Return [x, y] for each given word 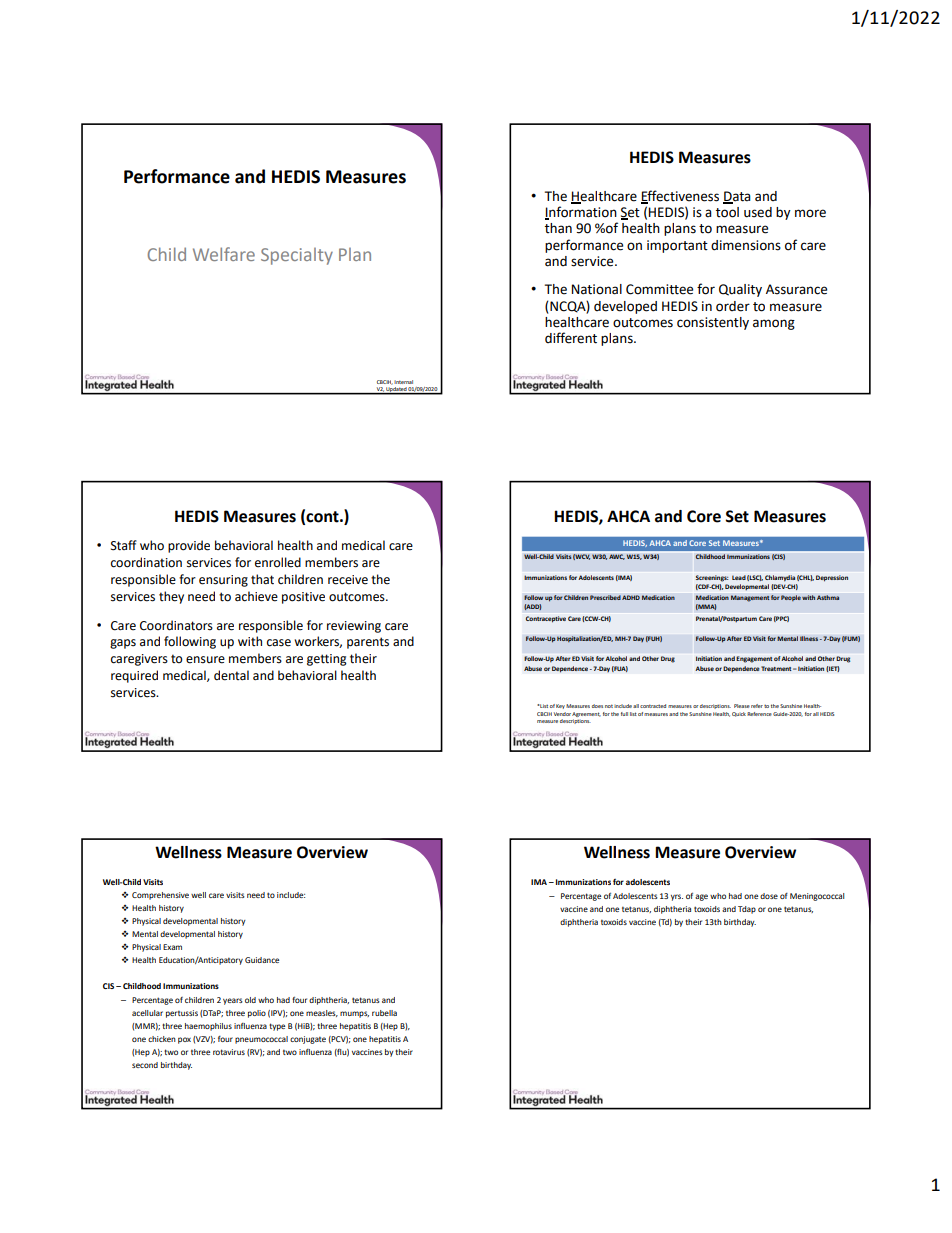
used [758, 212]
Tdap [747, 910]
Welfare [224, 254]
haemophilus [208, 1027]
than [558, 228]
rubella [384, 1013]
